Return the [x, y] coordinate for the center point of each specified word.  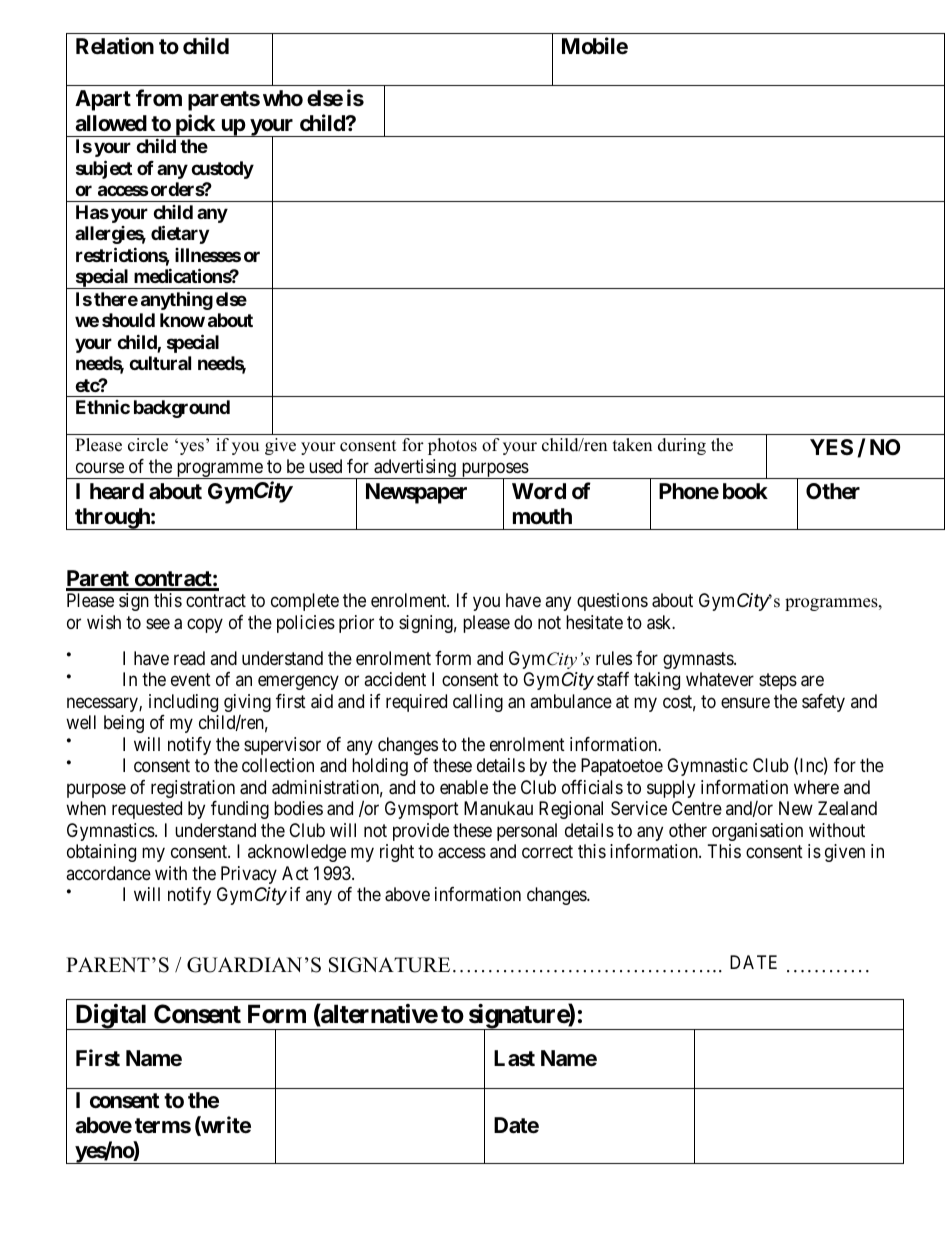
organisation [757, 832]
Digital [111, 1017]
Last [514, 1058]
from [159, 97]
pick [195, 125]
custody [222, 170]
